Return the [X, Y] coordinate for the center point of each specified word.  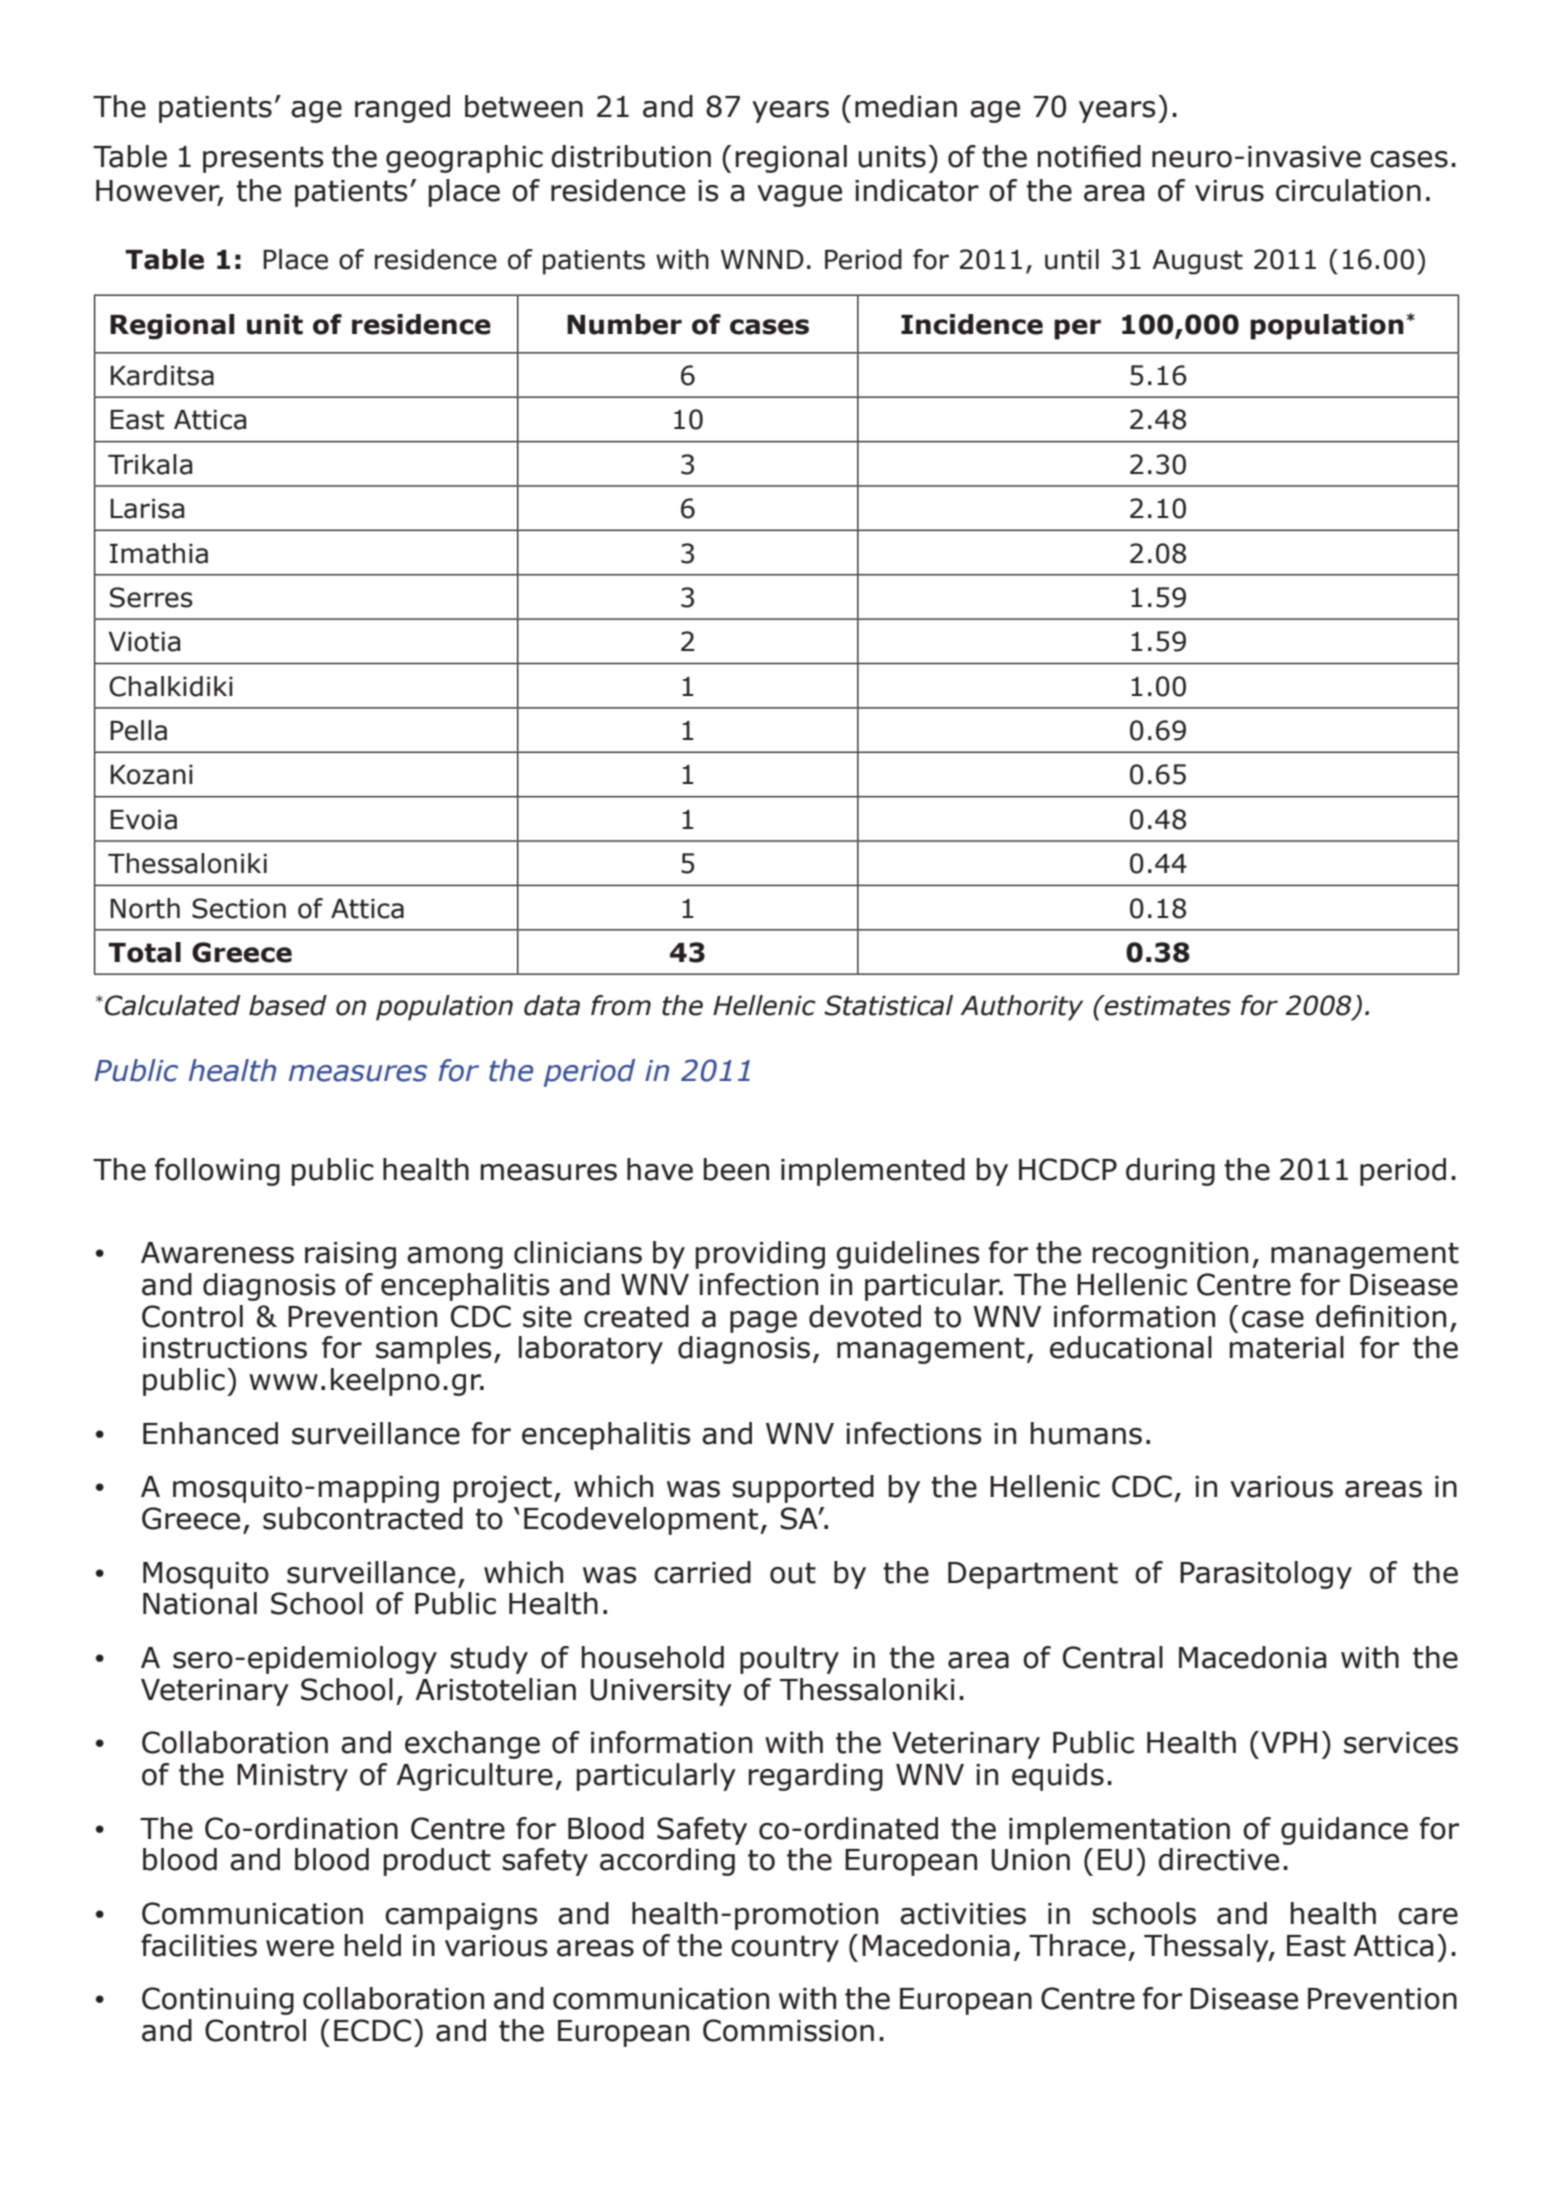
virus [1229, 191]
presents [263, 159]
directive [1218, 1859]
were [300, 1948]
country [785, 1948]
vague [799, 196]
